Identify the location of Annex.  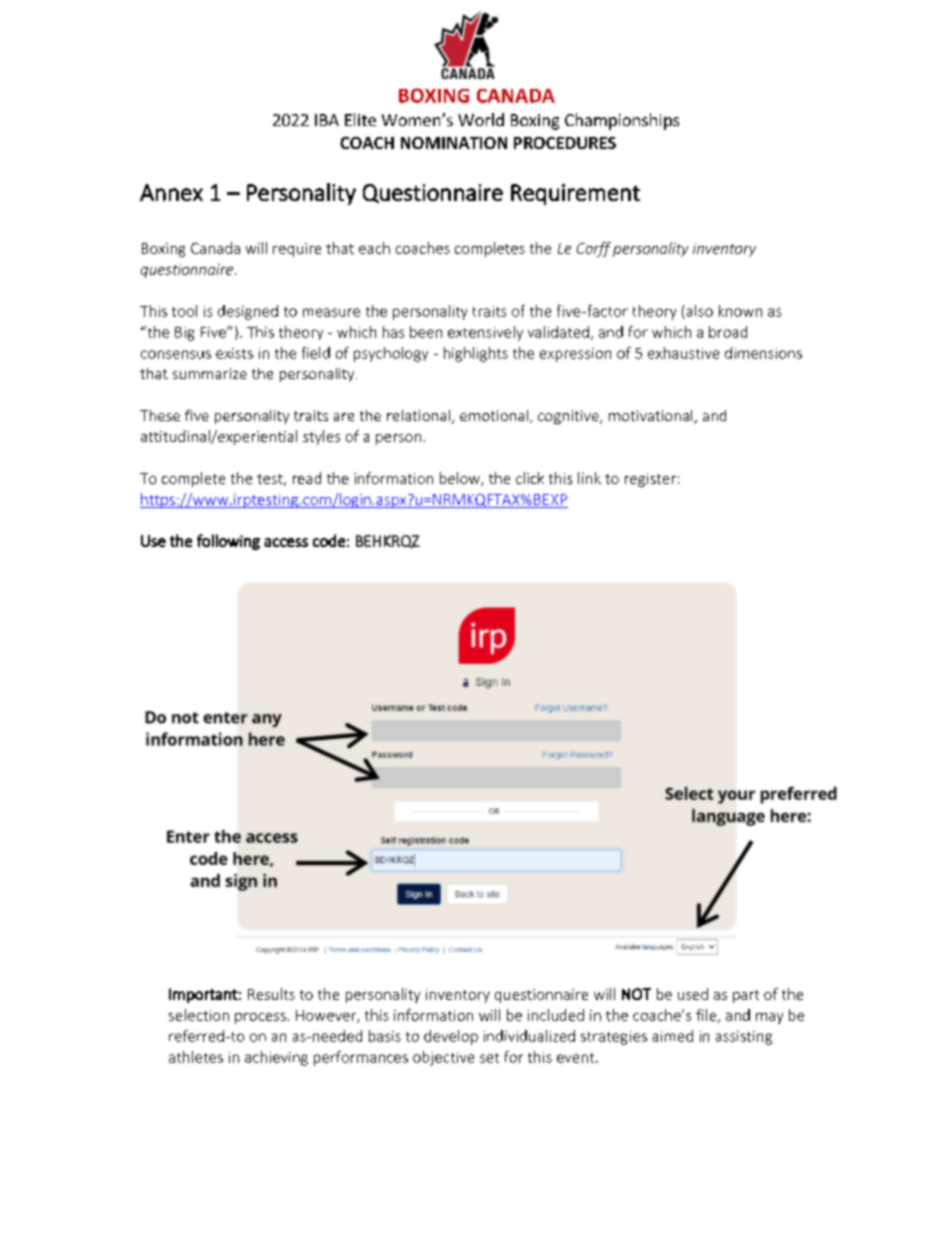
(171, 192).
